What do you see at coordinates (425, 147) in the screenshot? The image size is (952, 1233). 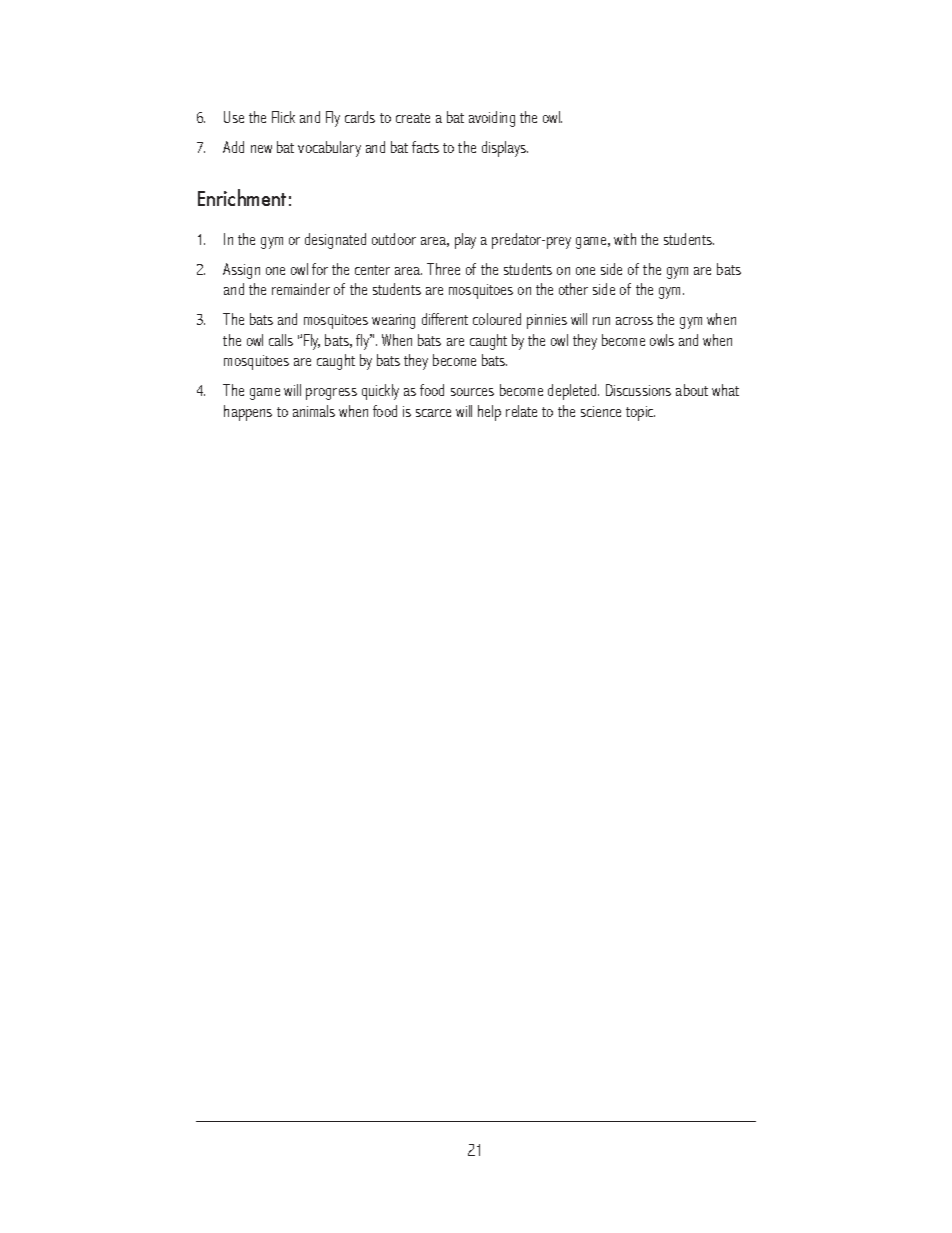 I see `facts` at bounding box center [425, 147].
